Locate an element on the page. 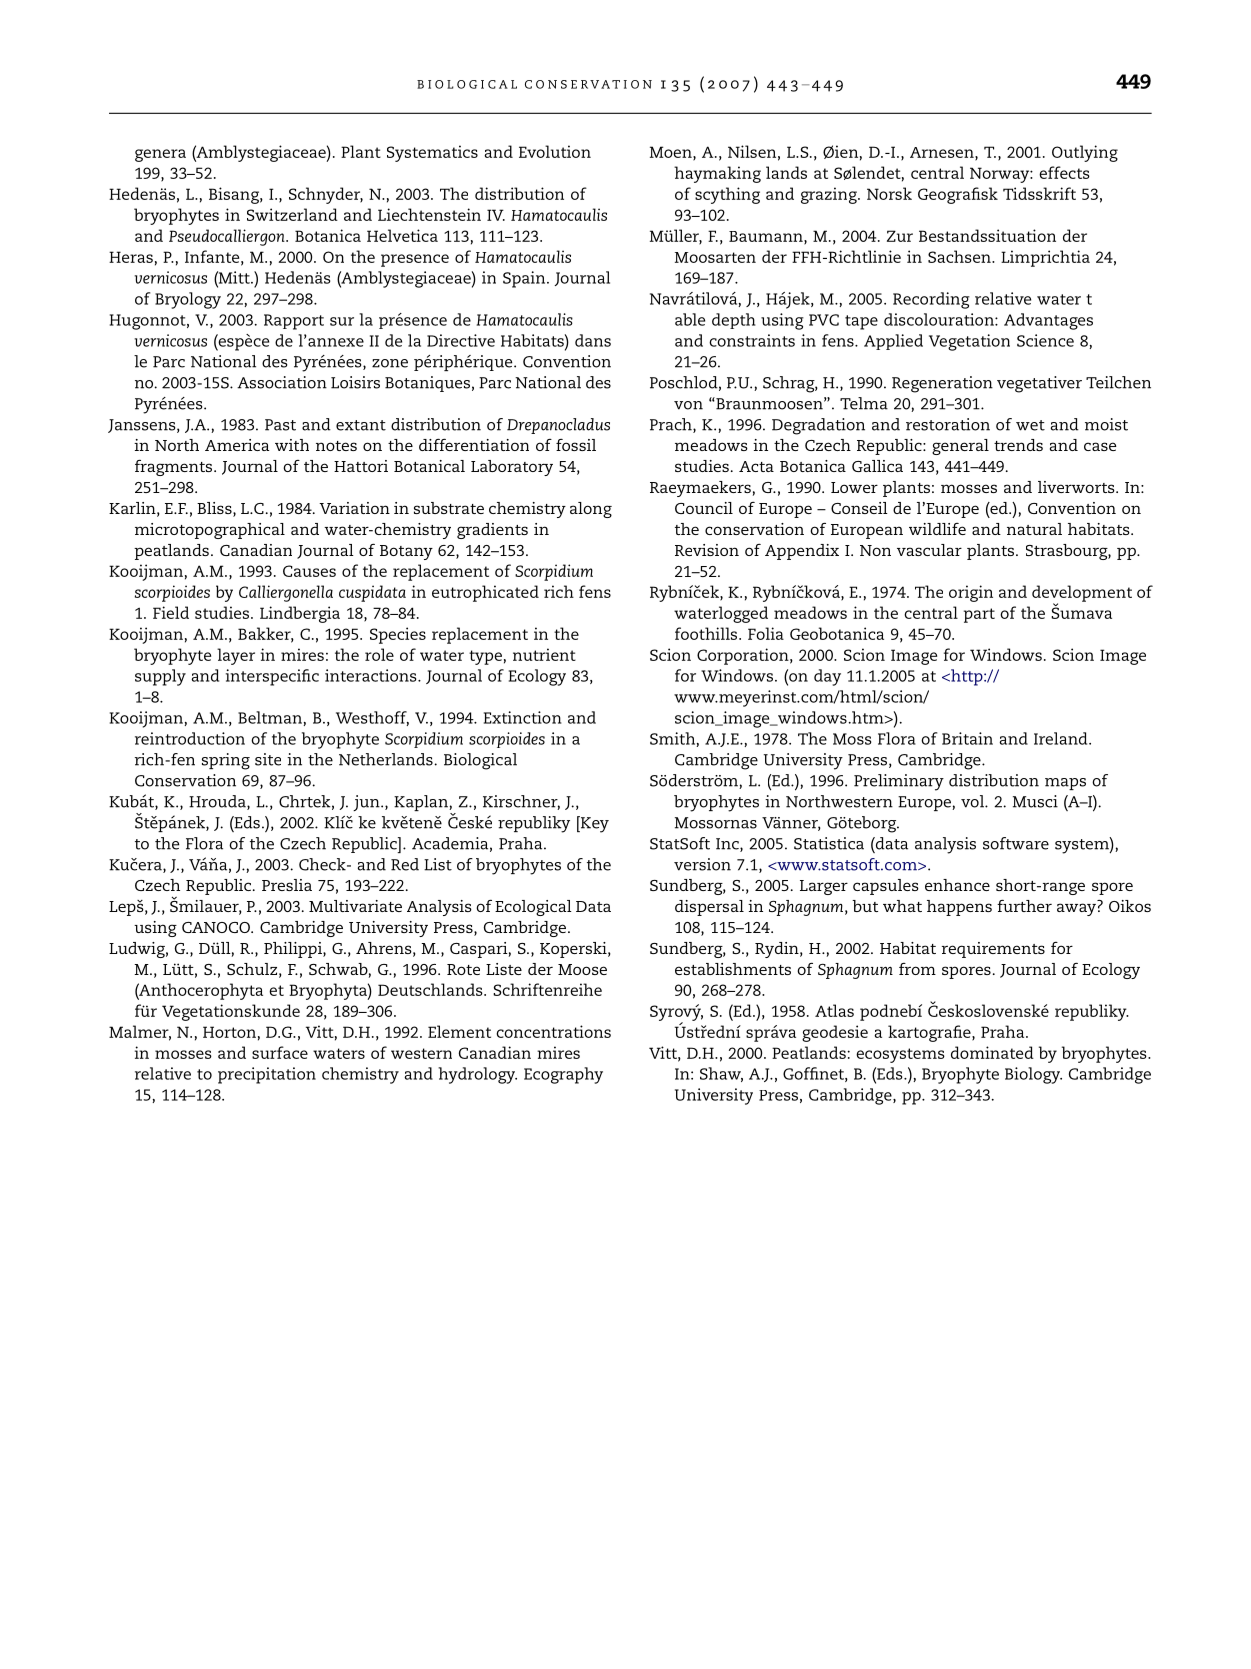  Britain is located at coordinates (967, 738).
